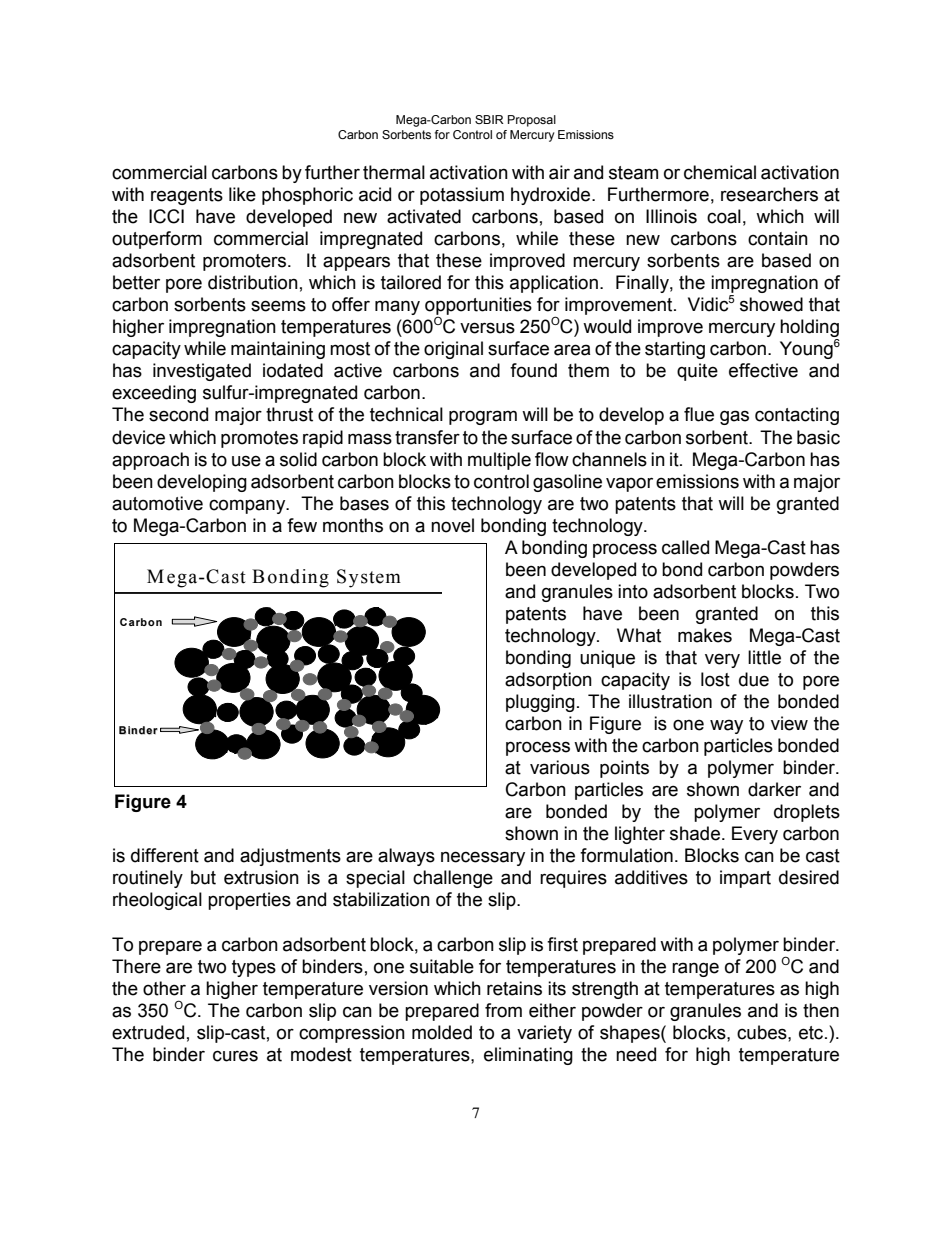  Describe the element at coordinates (720, 172) in the document. I see `chemical` at that location.
